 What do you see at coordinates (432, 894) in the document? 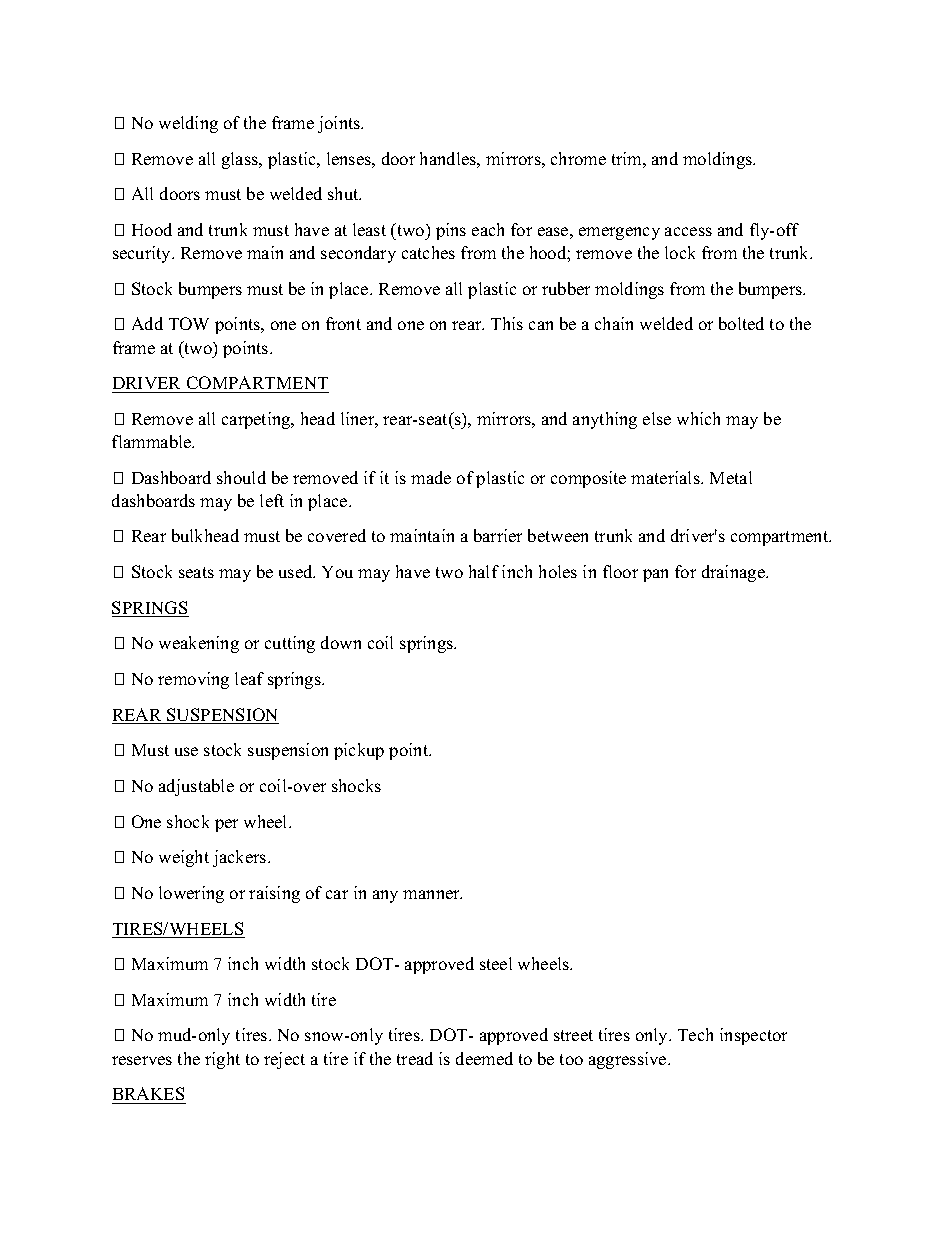
I see `manner` at bounding box center [432, 894].
